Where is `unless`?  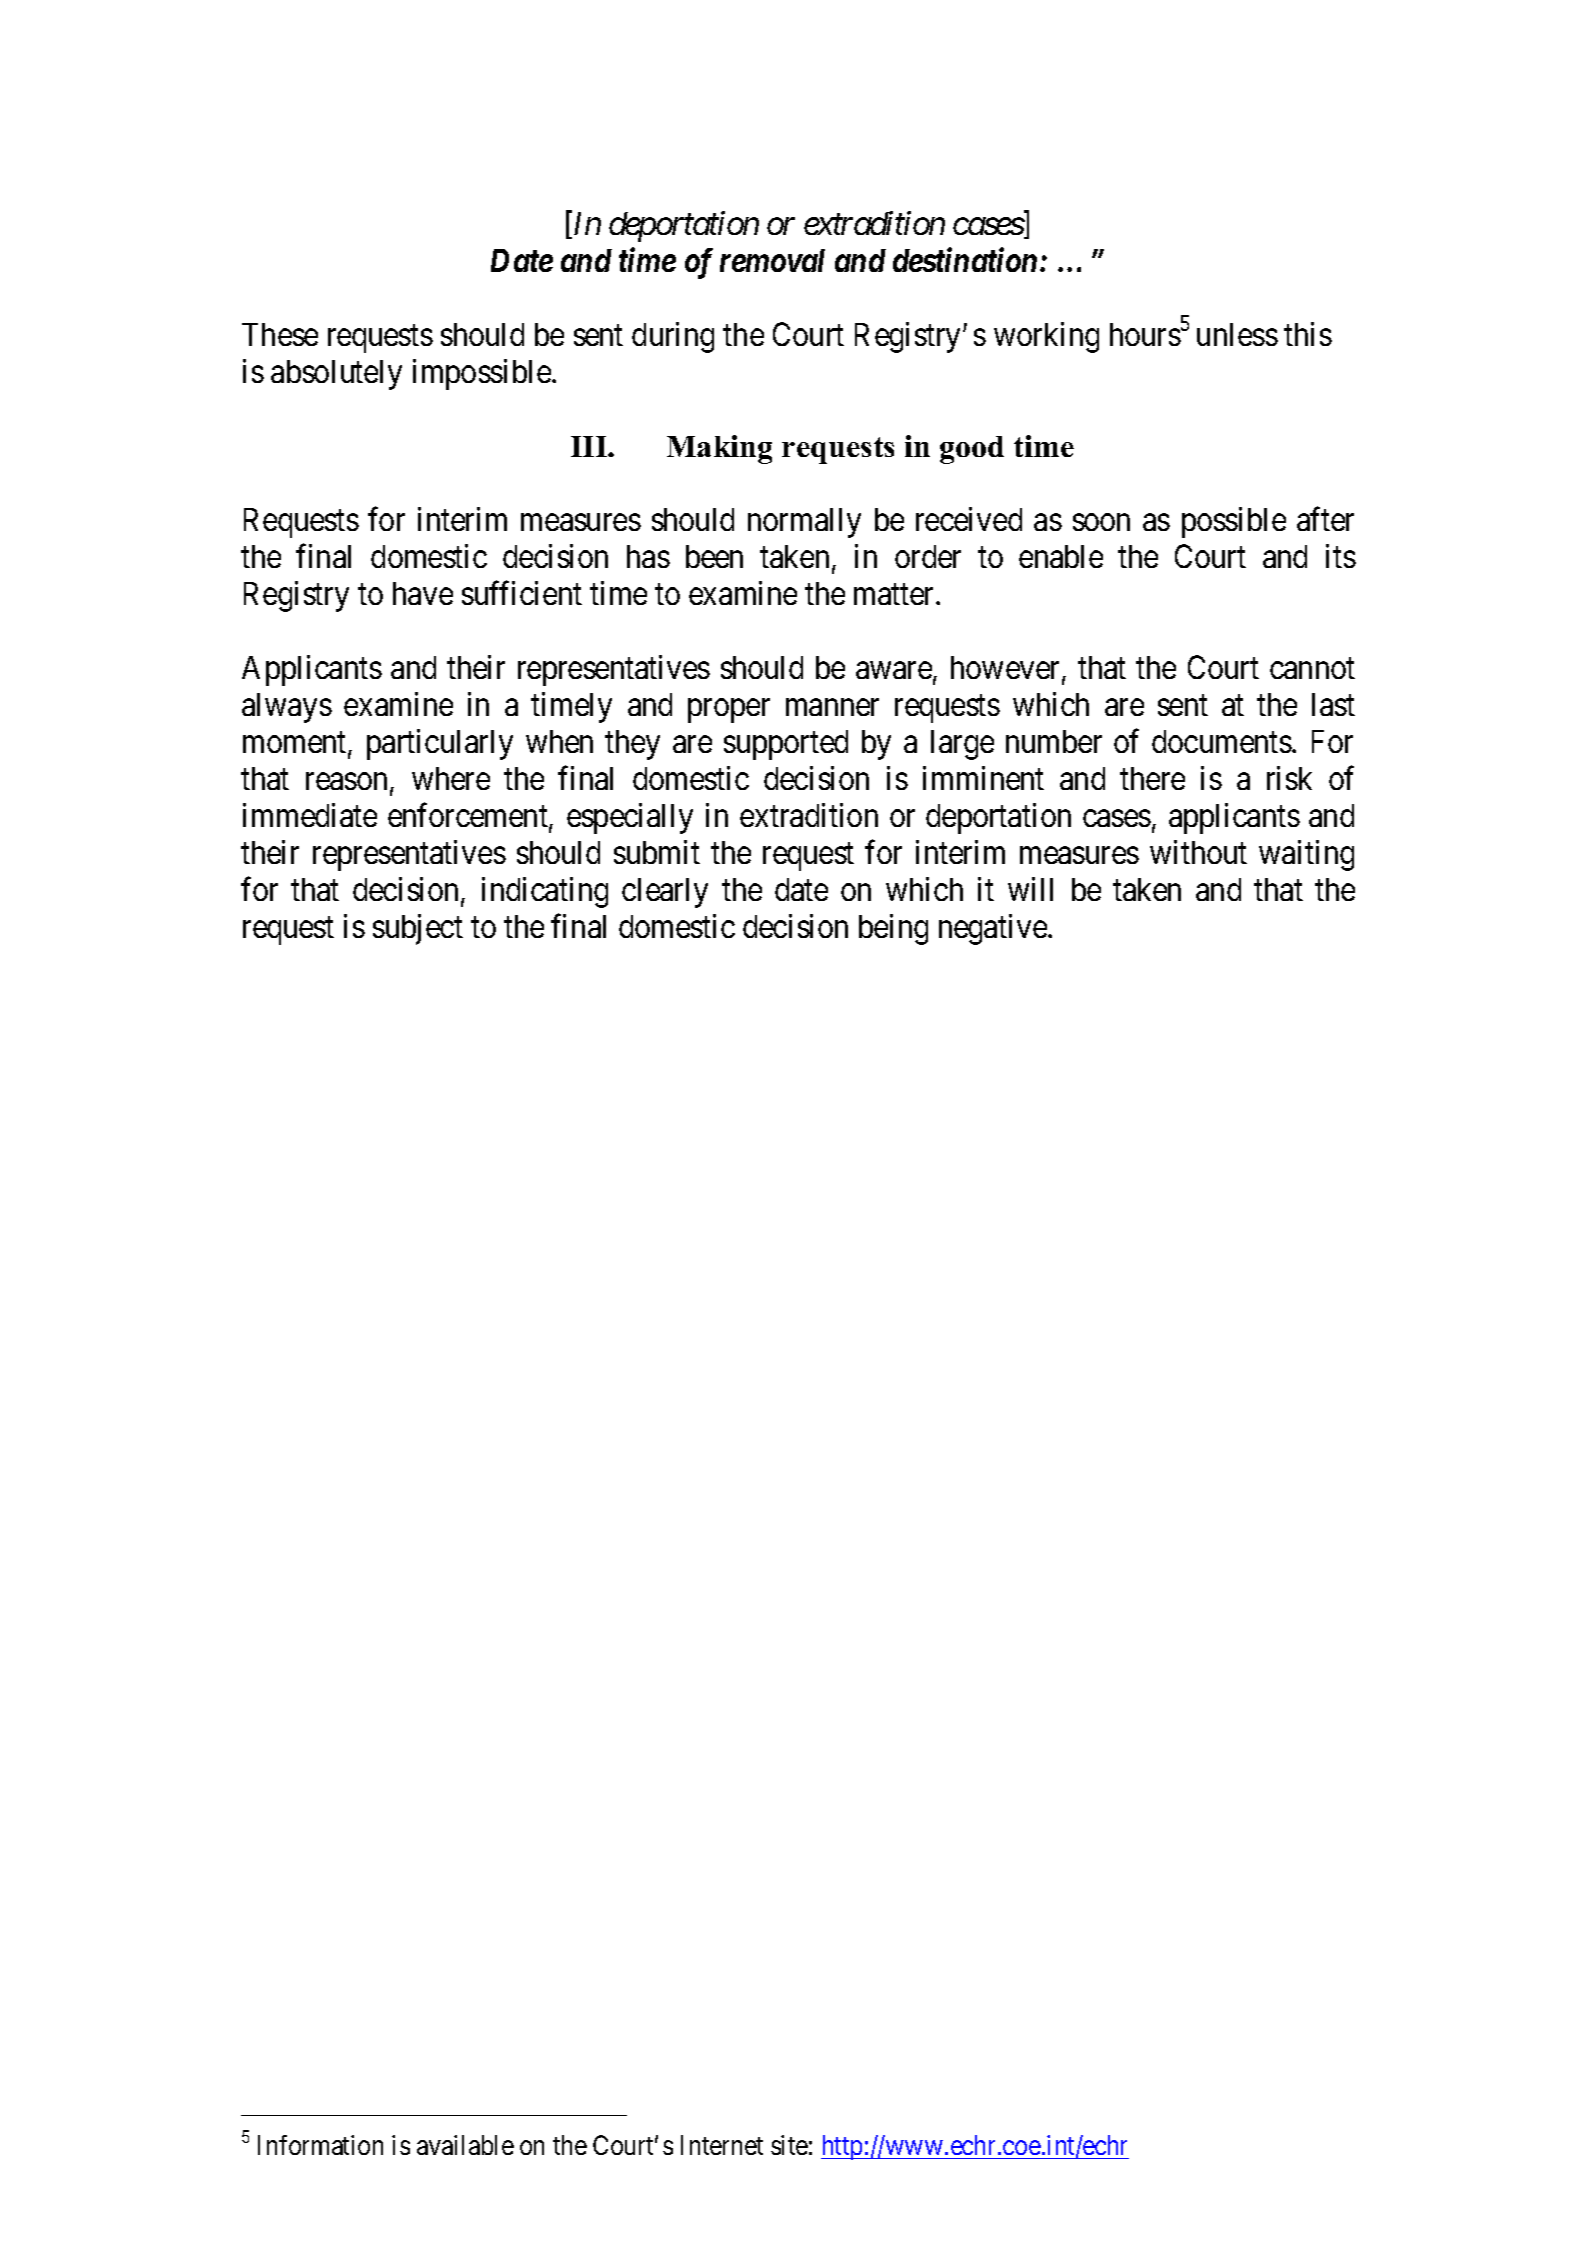
unless is located at coordinates (1237, 334).
